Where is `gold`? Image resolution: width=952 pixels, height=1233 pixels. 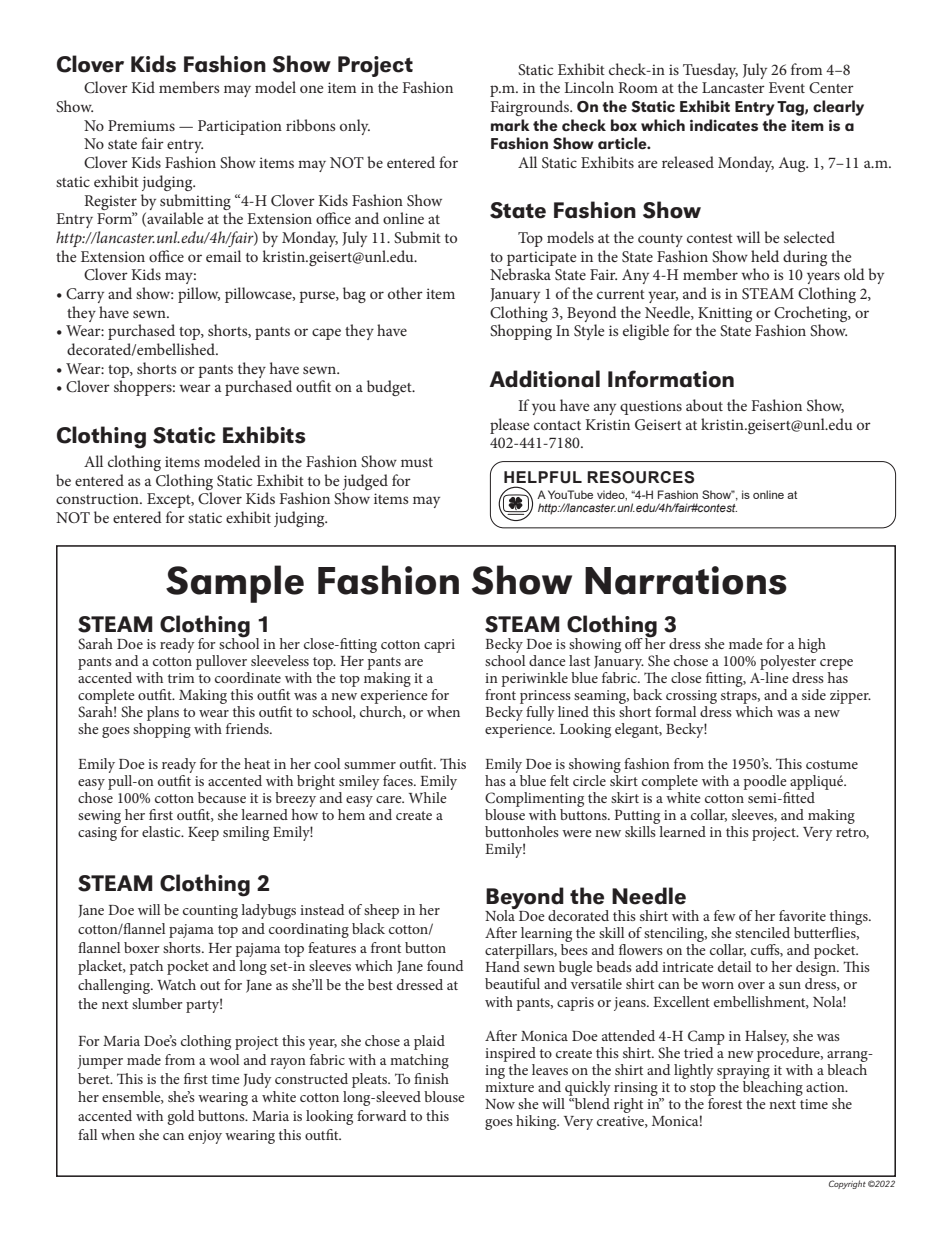 gold is located at coordinates (180, 1117).
